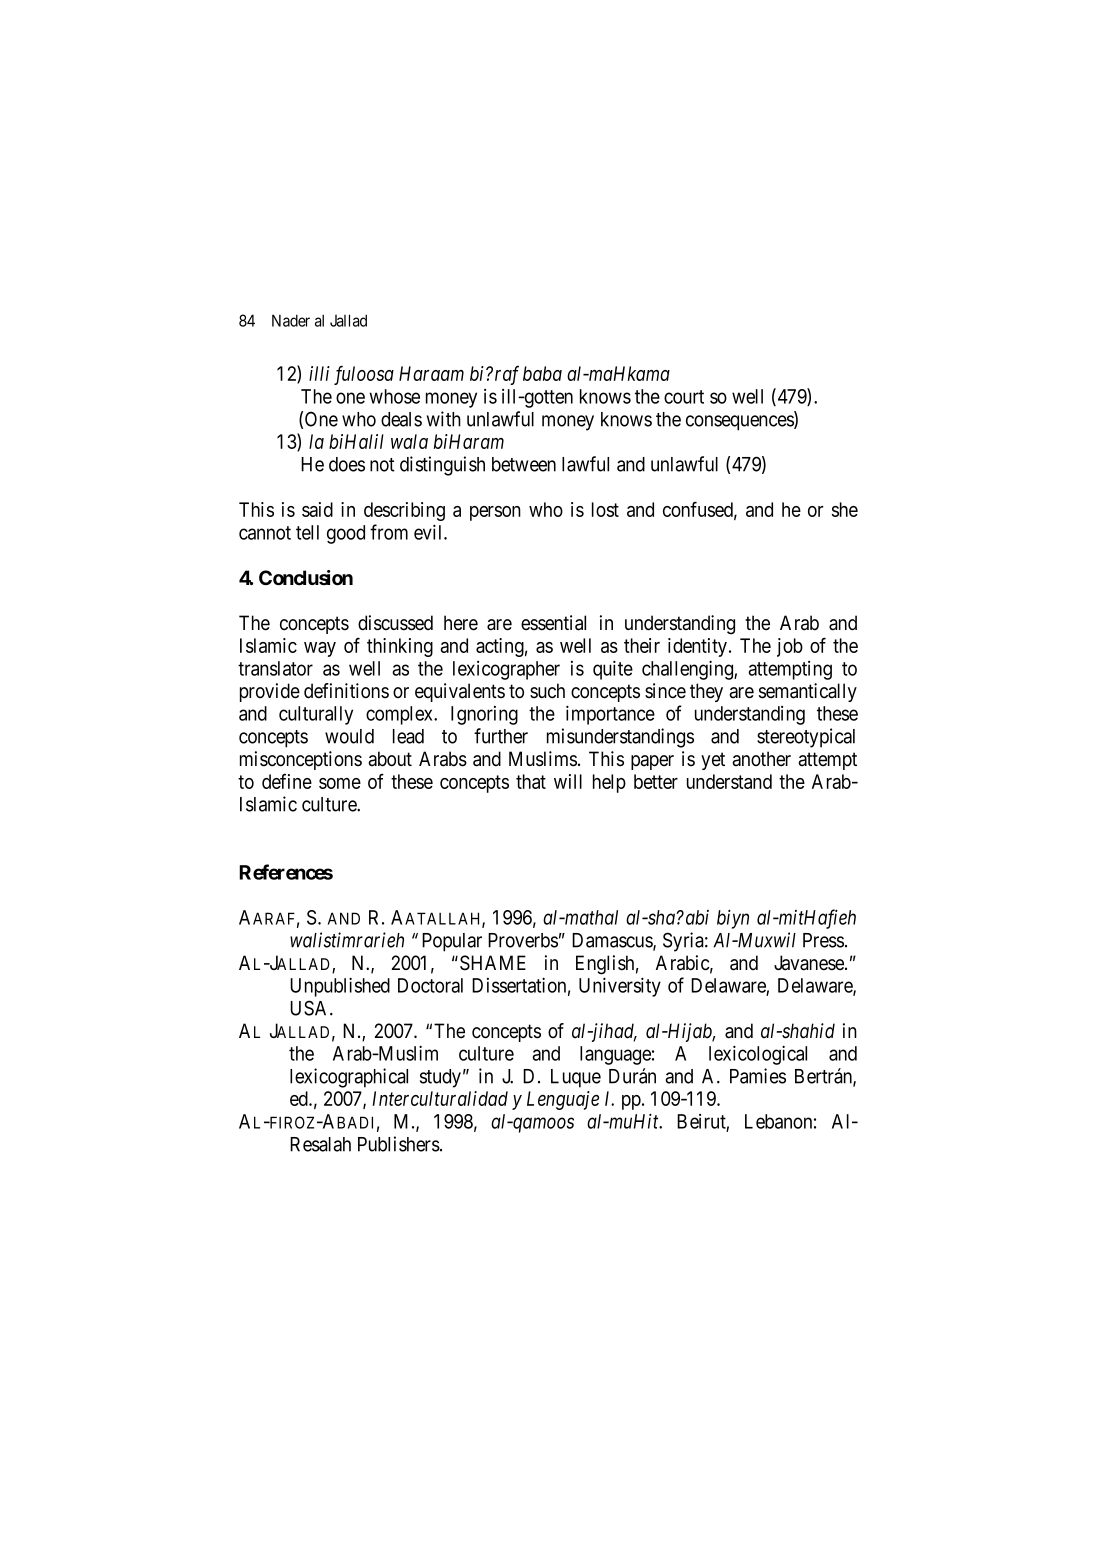  What do you see at coordinates (349, 1078) in the image?
I see `lexicographical` at bounding box center [349, 1078].
